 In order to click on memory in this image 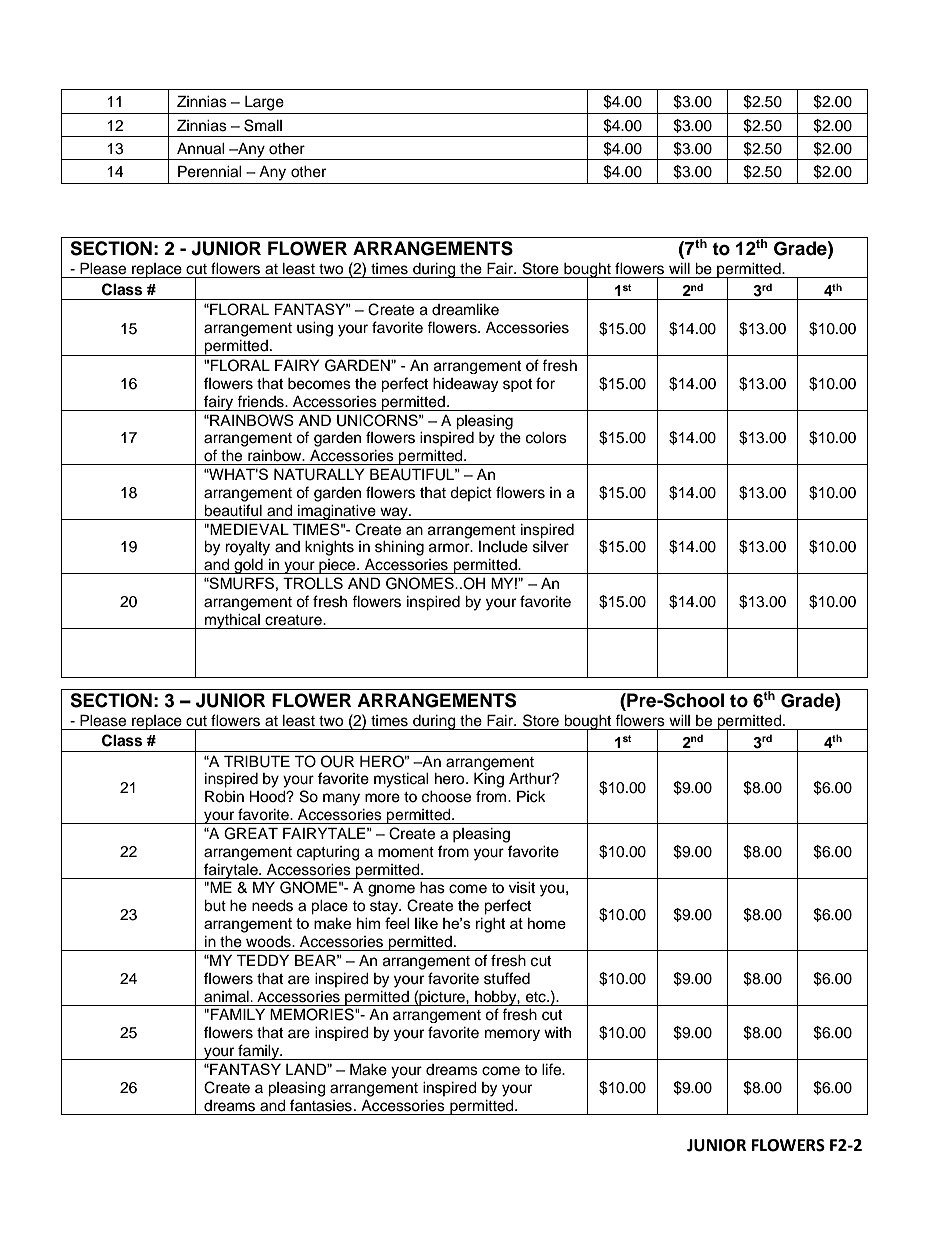, I will do `click(512, 1035)`.
